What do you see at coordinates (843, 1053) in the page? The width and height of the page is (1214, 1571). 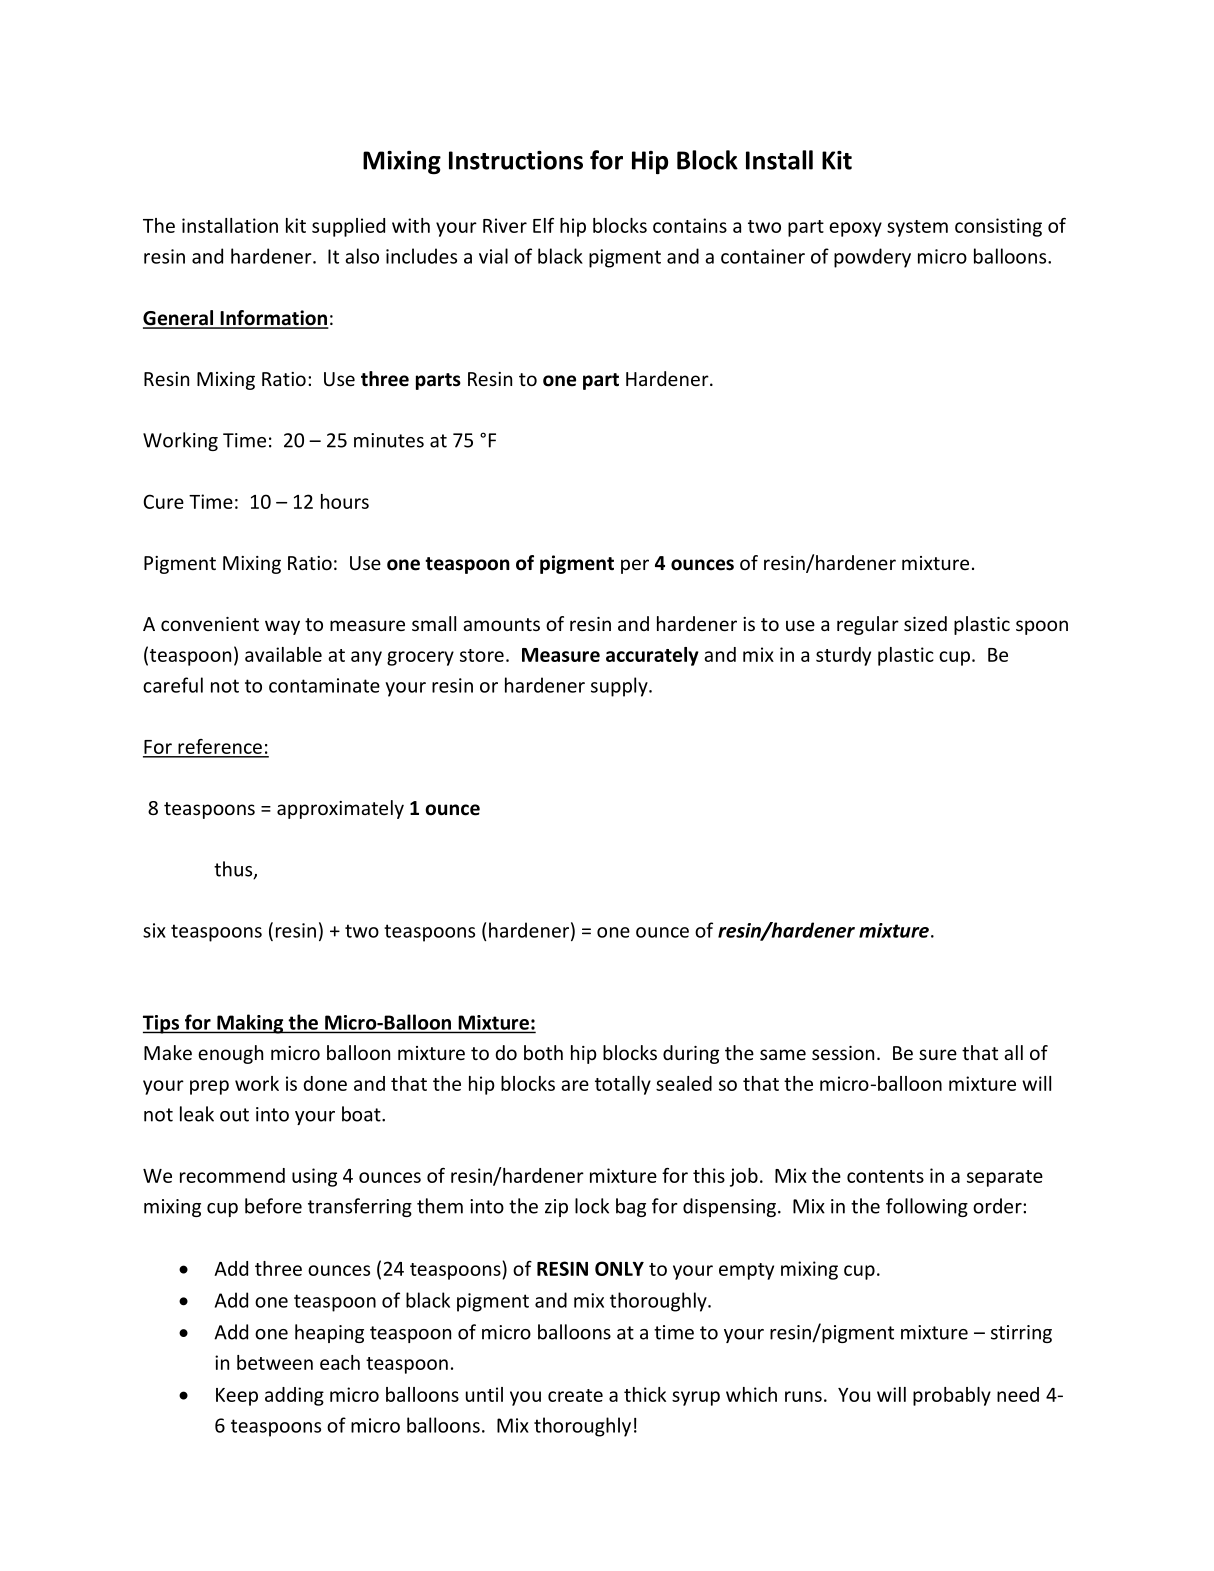 I see `session` at bounding box center [843, 1053].
